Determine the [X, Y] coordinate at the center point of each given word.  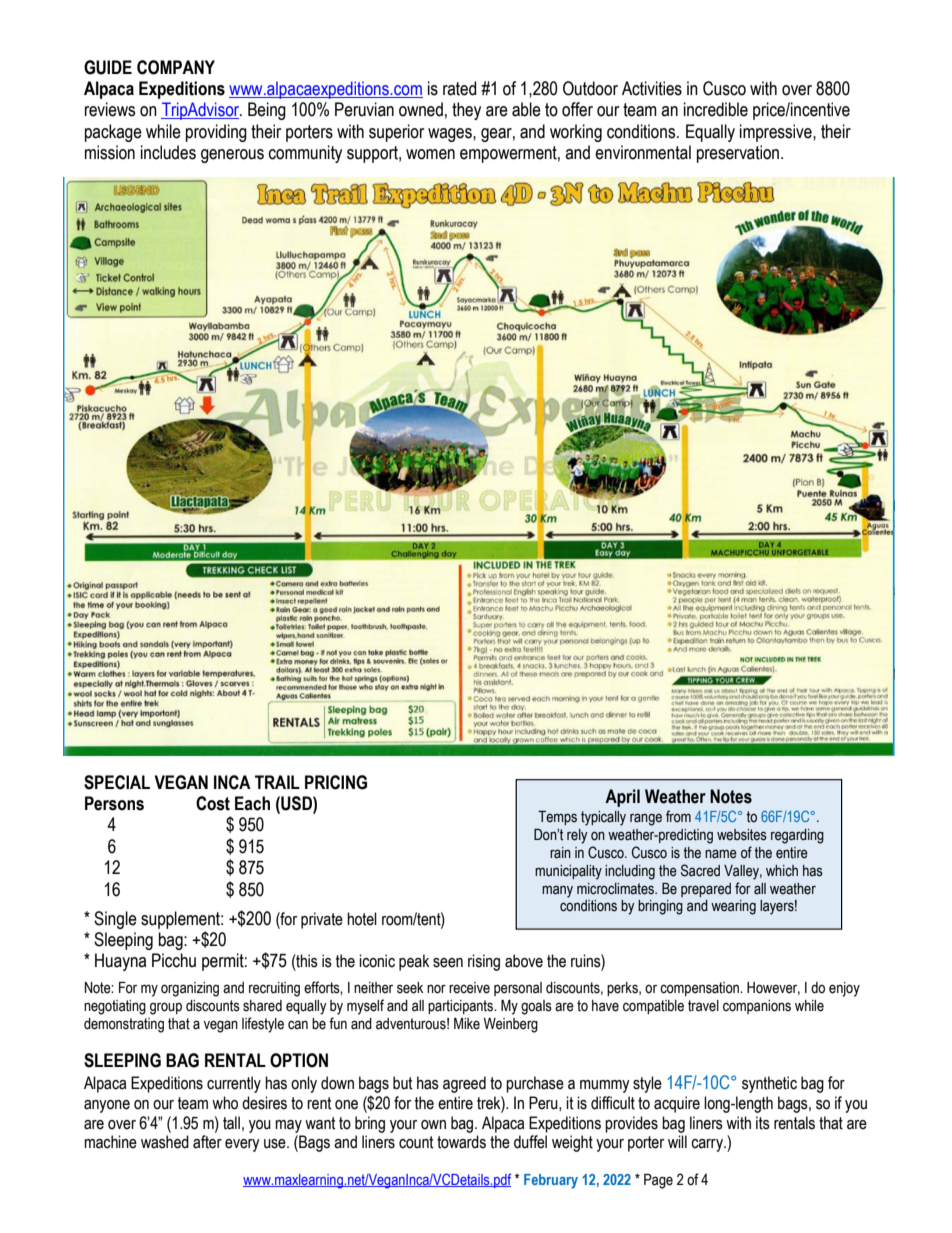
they [466, 111]
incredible [716, 109]
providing [216, 133]
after [207, 1142]
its [763, 1123]
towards [461, 1142]
